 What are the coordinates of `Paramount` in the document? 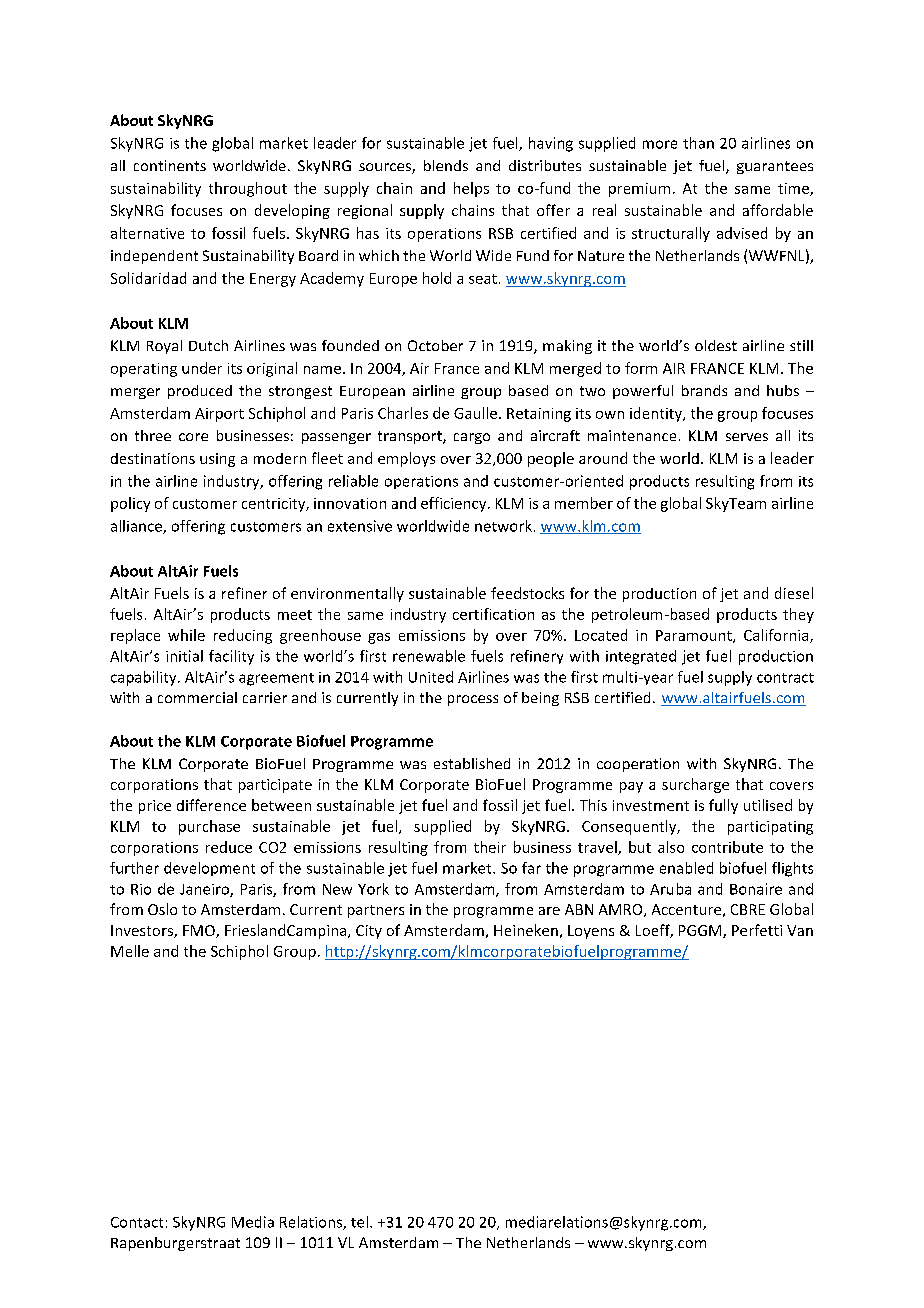 It's located at (695, 636).
